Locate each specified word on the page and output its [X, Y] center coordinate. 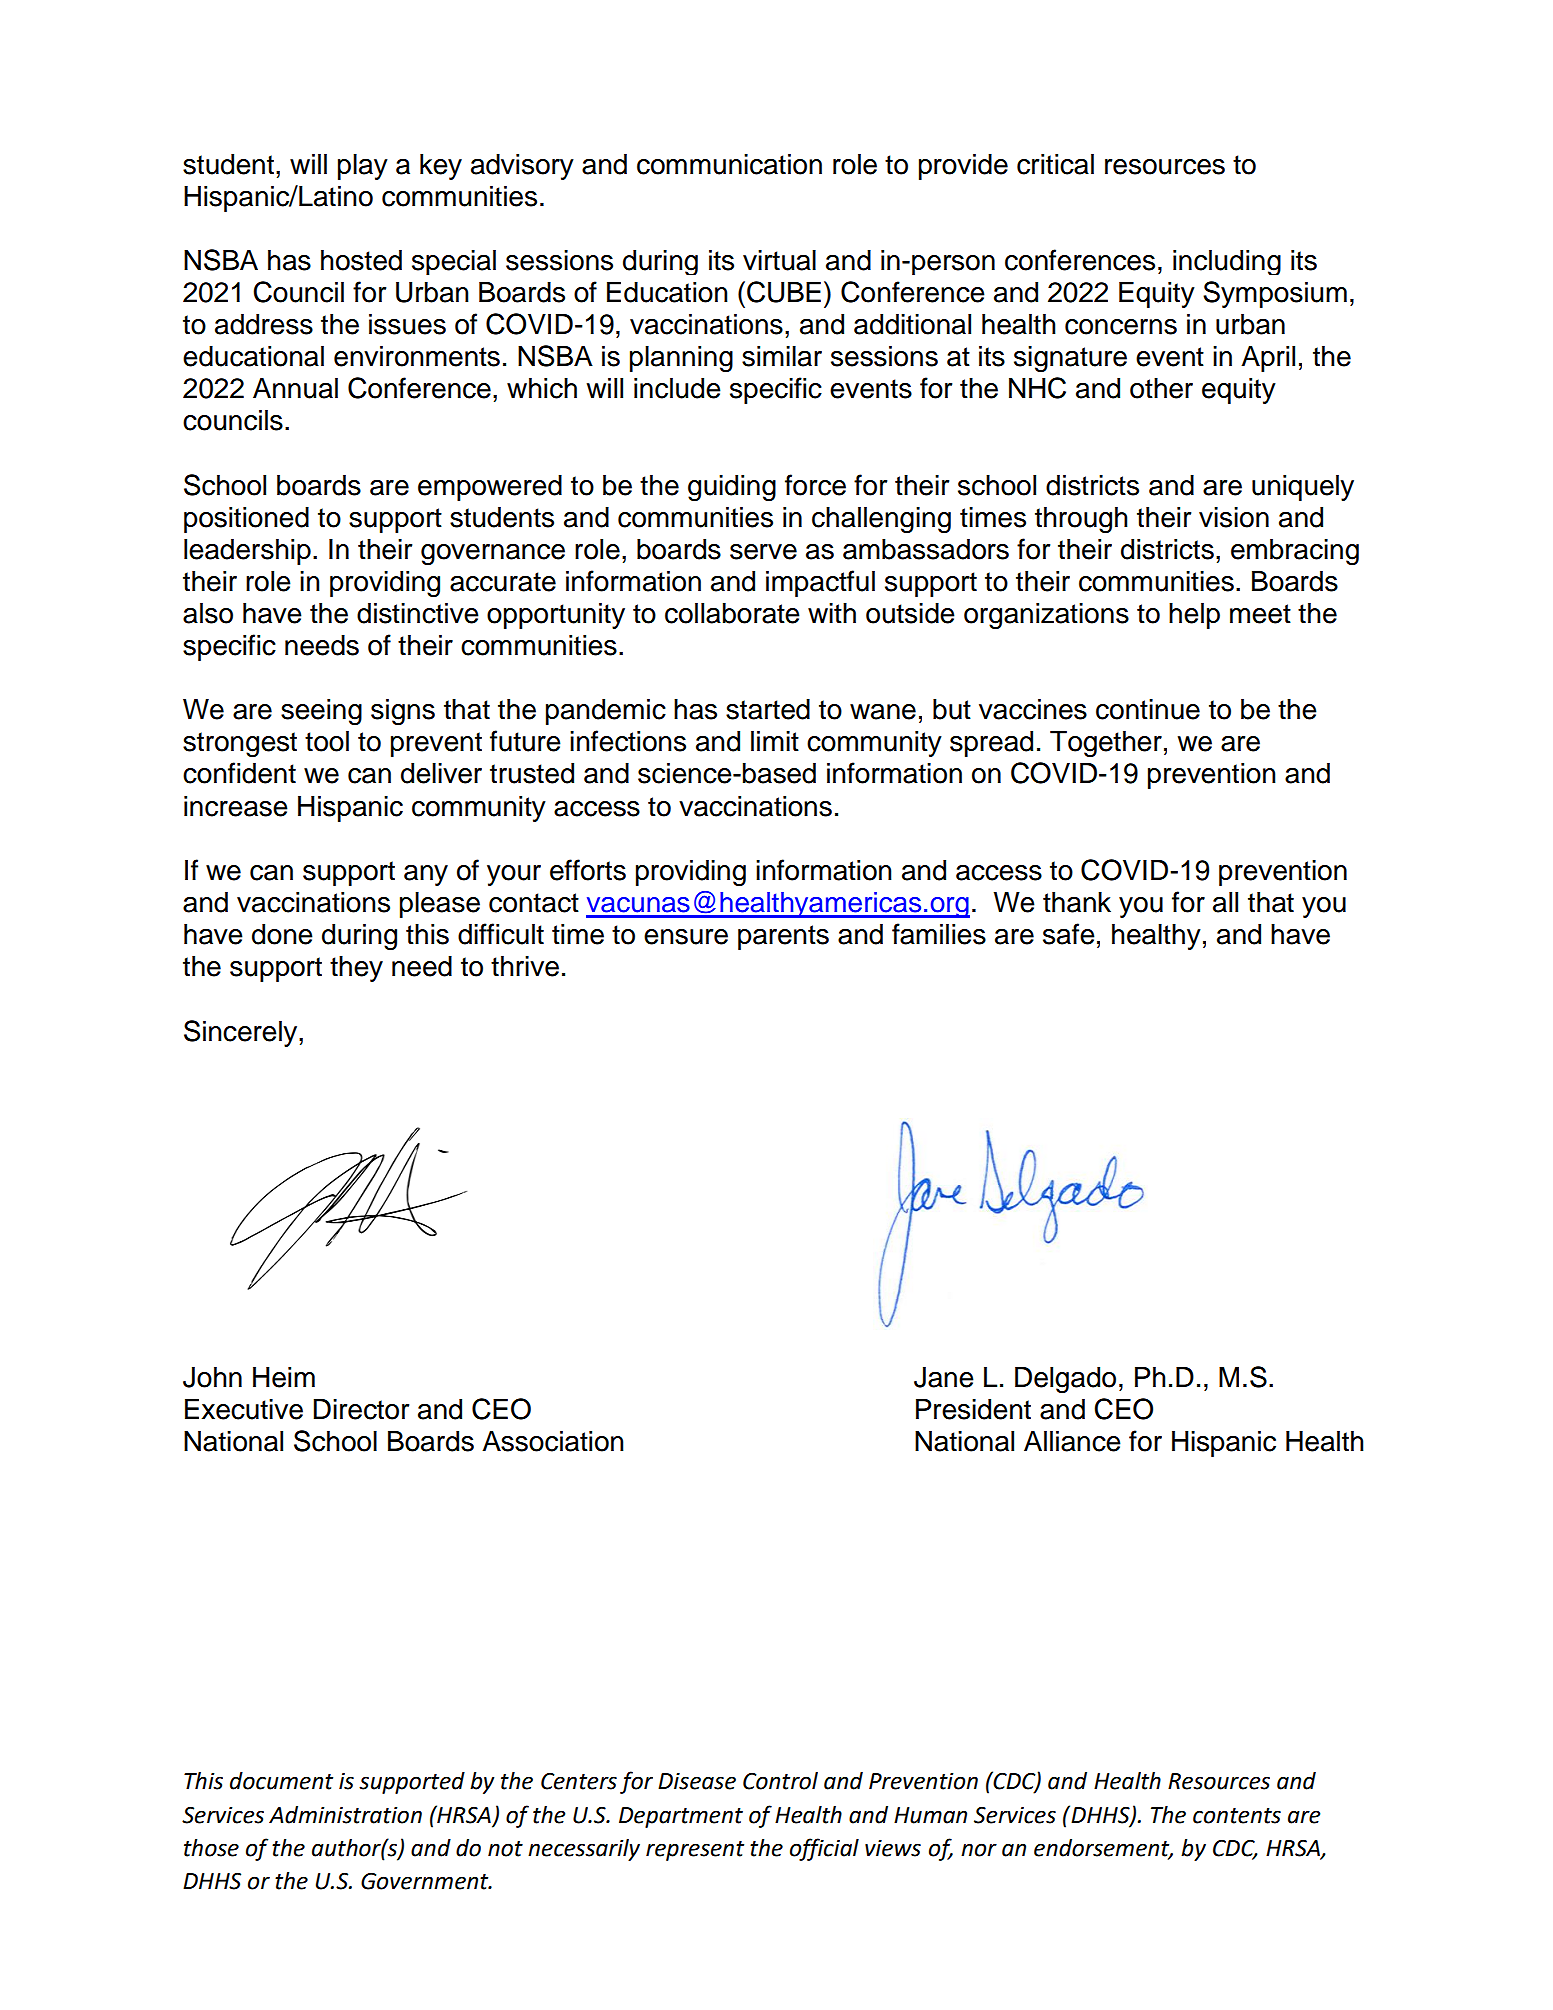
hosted [361, 260]
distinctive [418, 613]
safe [1069, 934]
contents [1237, 1816]
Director [361, 1409]
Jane [944, 1377]
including [1227, 262]
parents [783, 937]
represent [695, 1851]
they [356, 969]
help [1194, 616]
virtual [779, 260]
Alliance [1072, 1441]
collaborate [732, 613]
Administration [345, 1815]
